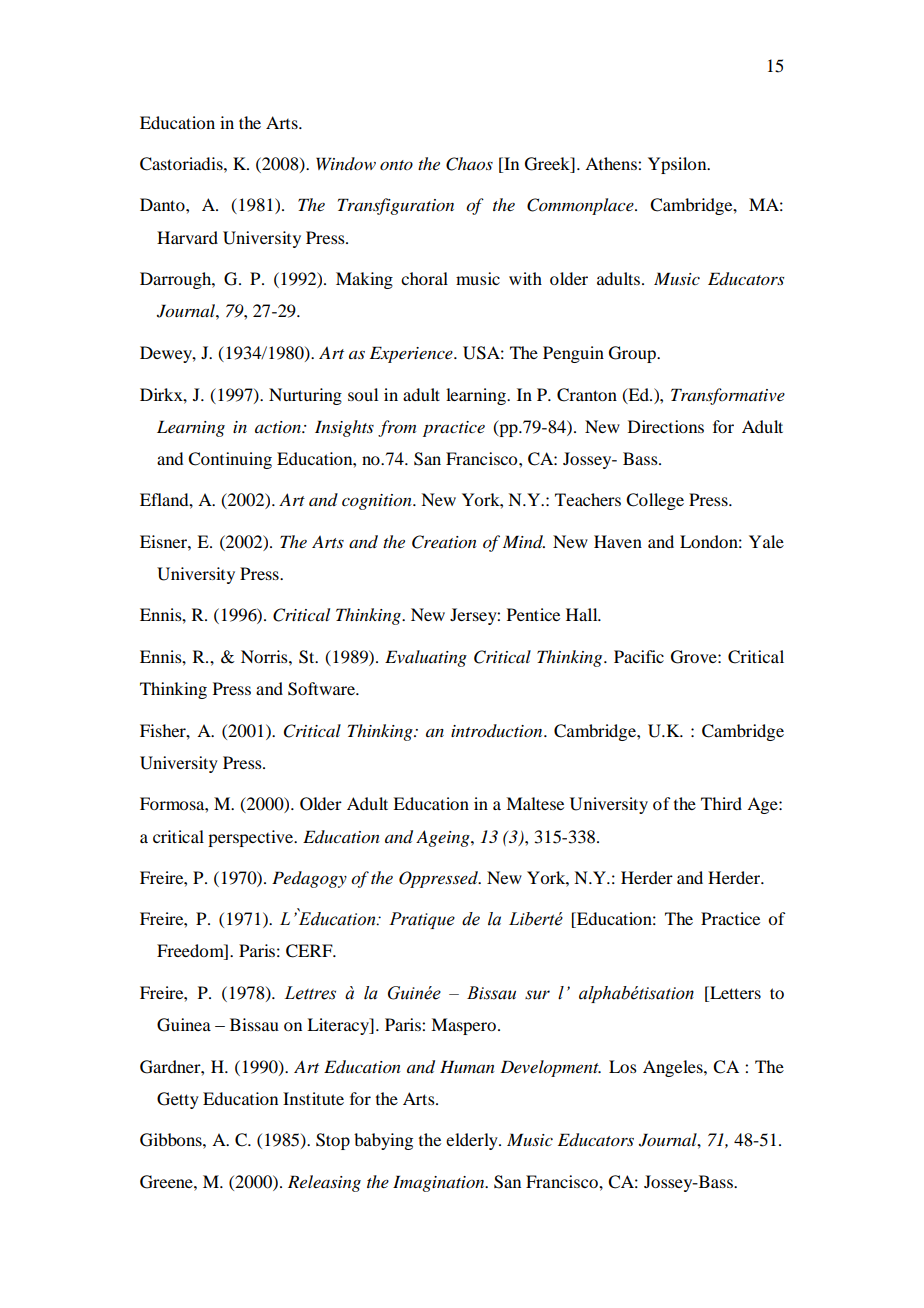  What do you see at coordinates (612, 163) in the document?
I see `Athens` at bounding box center [612, 163].
